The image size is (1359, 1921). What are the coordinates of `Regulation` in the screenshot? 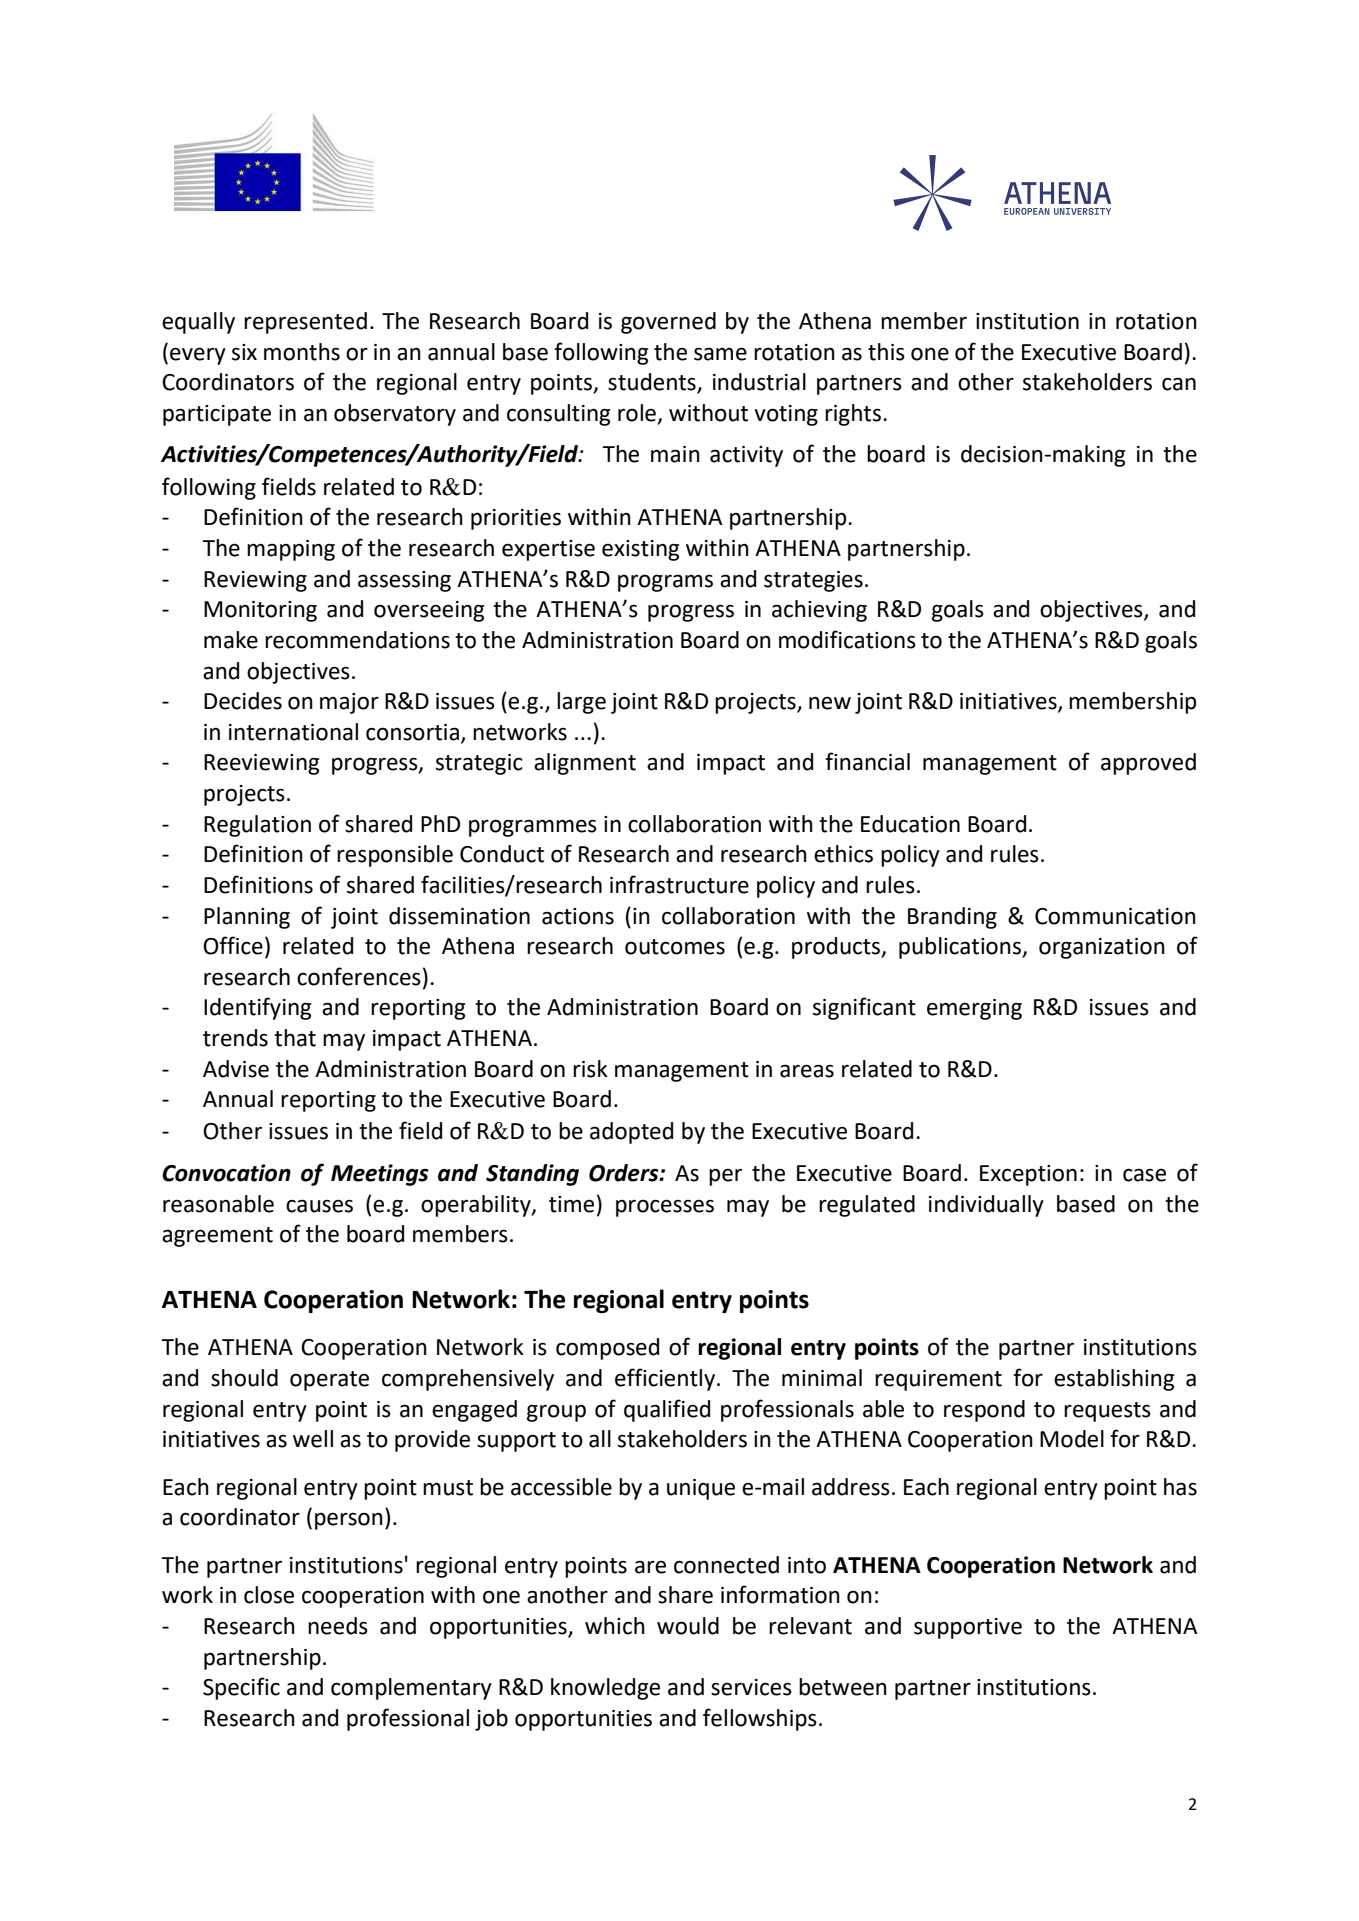 It's located at (257, 826).
